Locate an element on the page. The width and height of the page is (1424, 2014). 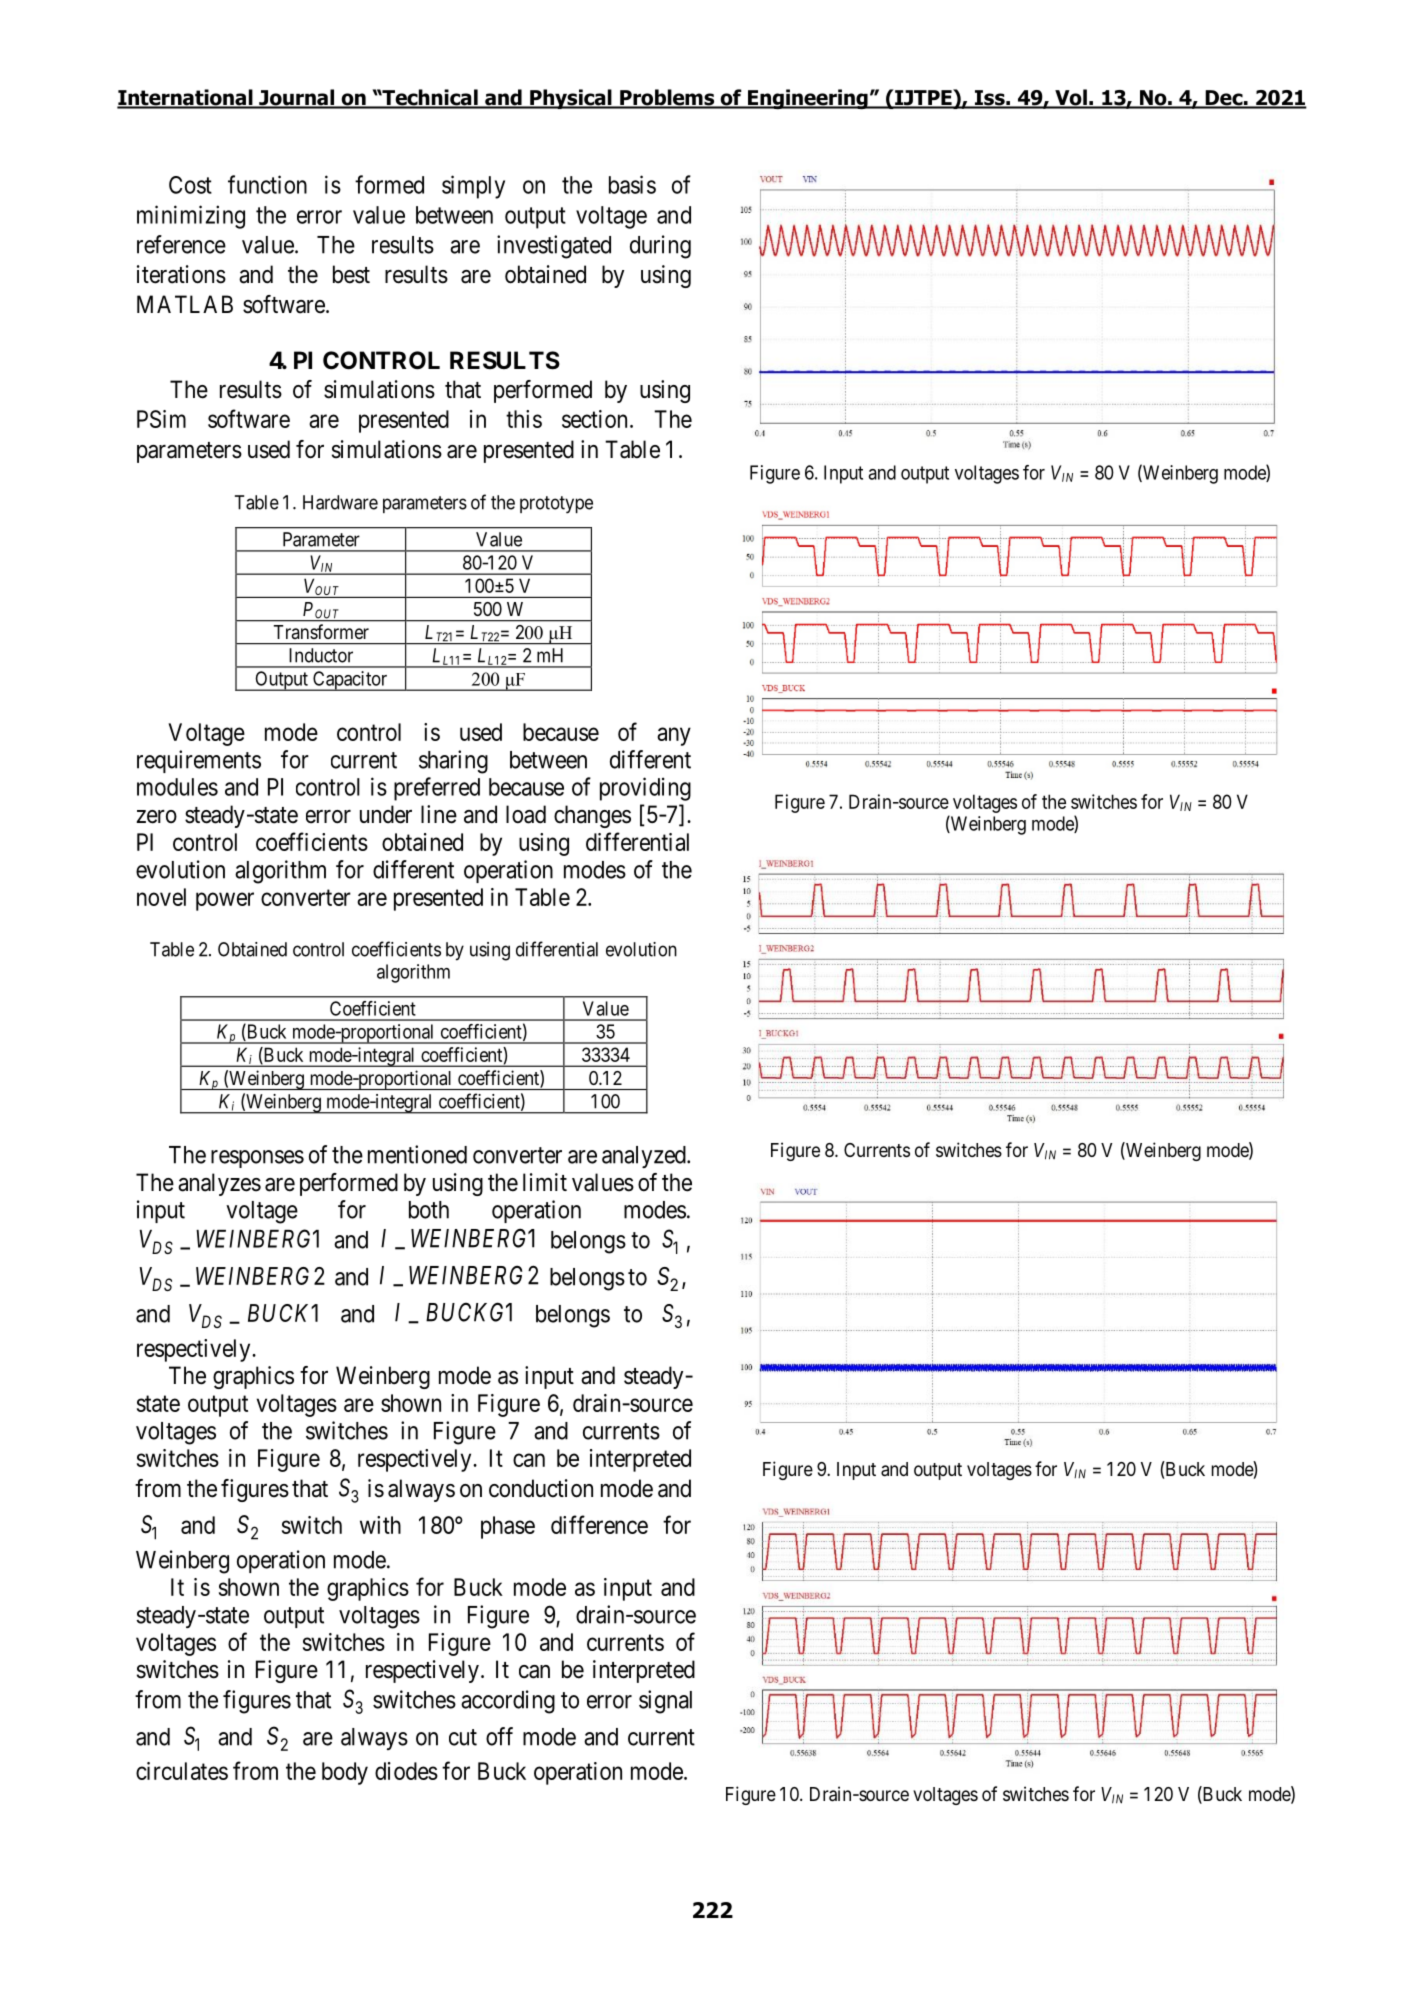
any is located at coordinates (674, 736).
